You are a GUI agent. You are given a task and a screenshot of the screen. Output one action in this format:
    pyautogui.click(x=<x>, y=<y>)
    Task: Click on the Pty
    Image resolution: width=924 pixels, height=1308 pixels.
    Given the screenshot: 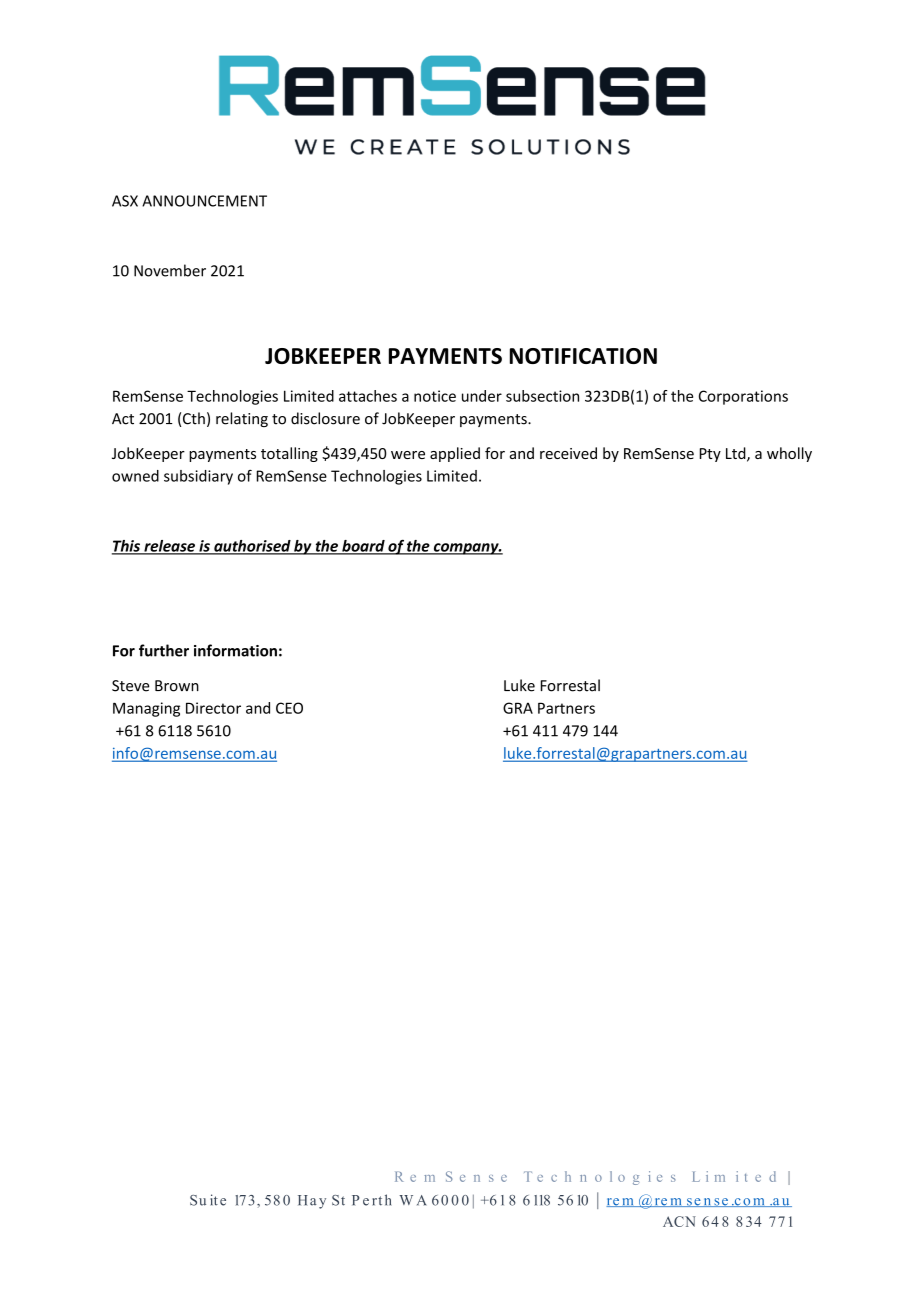 What is the action you would take?
    pyautogui.click(x=710, y=455)
